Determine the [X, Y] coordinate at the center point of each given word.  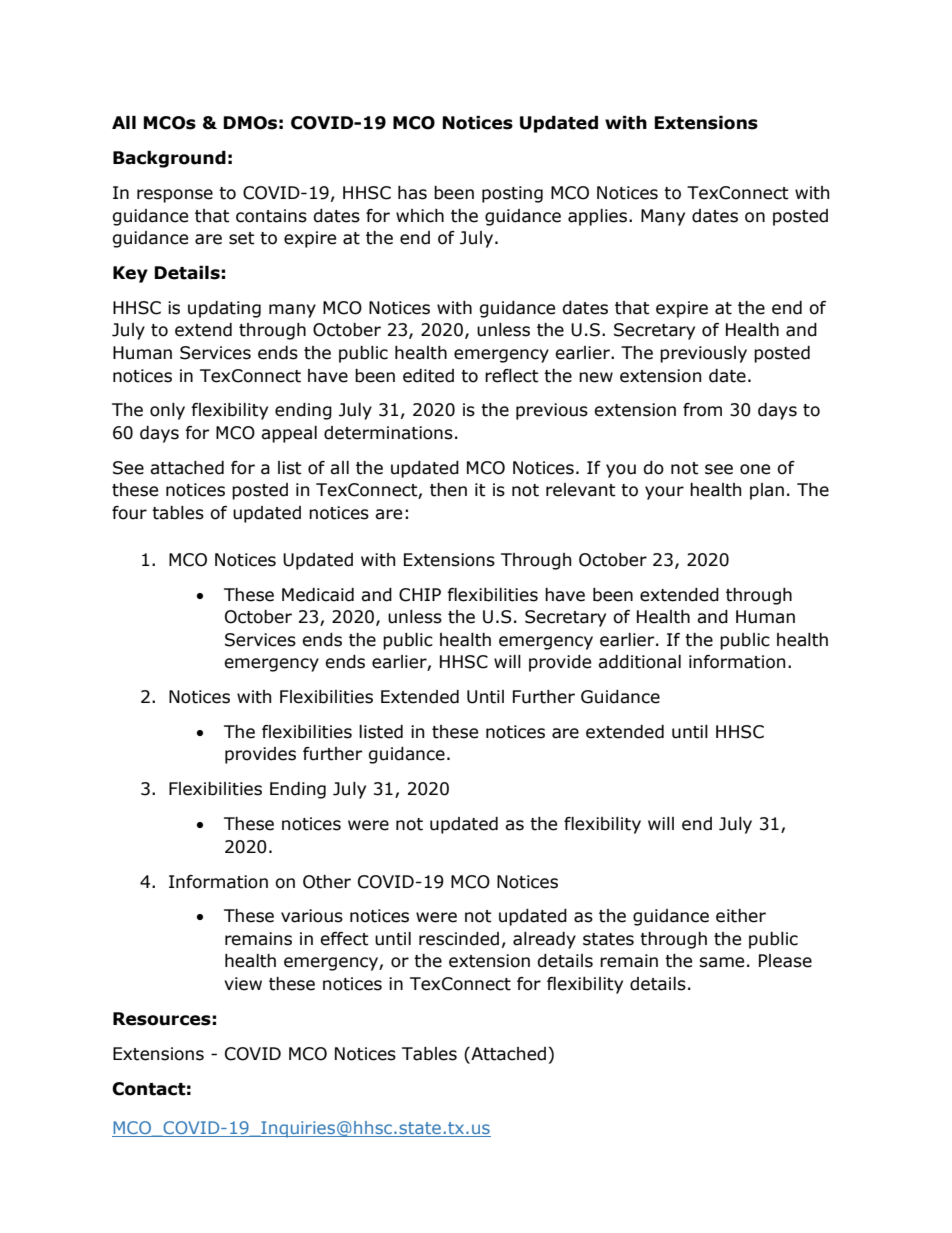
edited [428, 376]
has [412, 193]
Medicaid [318, 595]
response [175, 196]
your [664, 493]
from [702, 410]
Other [327, 882]
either [741, 916]
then [448, 490]
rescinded [459, 939]
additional [639, 662]
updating [224, 309]
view [243, 984]
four [129, 513]
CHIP [420, 595]
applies [599, 217]
